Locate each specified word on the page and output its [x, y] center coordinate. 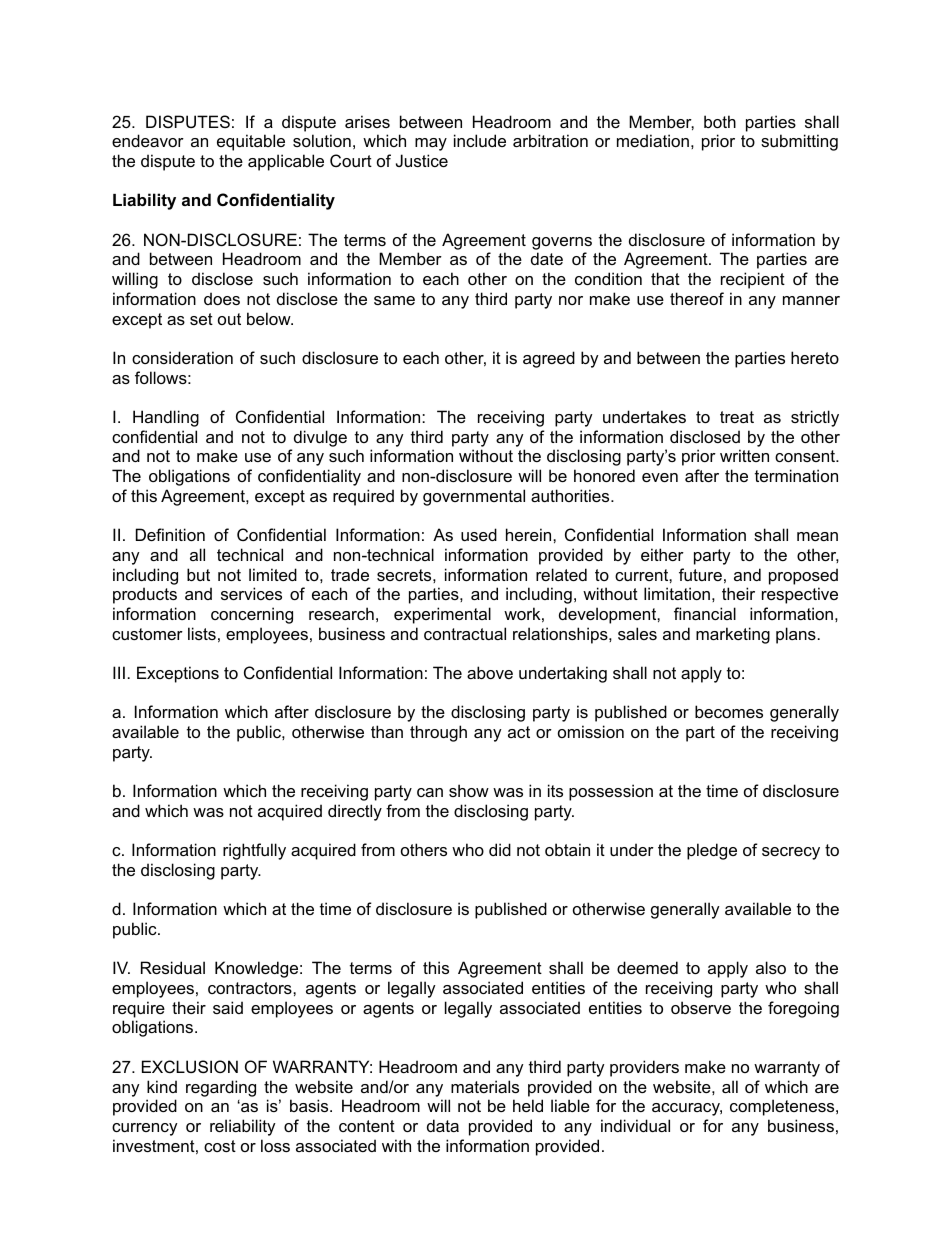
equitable [251, 142]
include [480, 140]
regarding [221, 1088]
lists [202, 633]
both [720, 121]
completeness [783, 1107]
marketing [733, 635]
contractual [465, 633]
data [443, 1125]
